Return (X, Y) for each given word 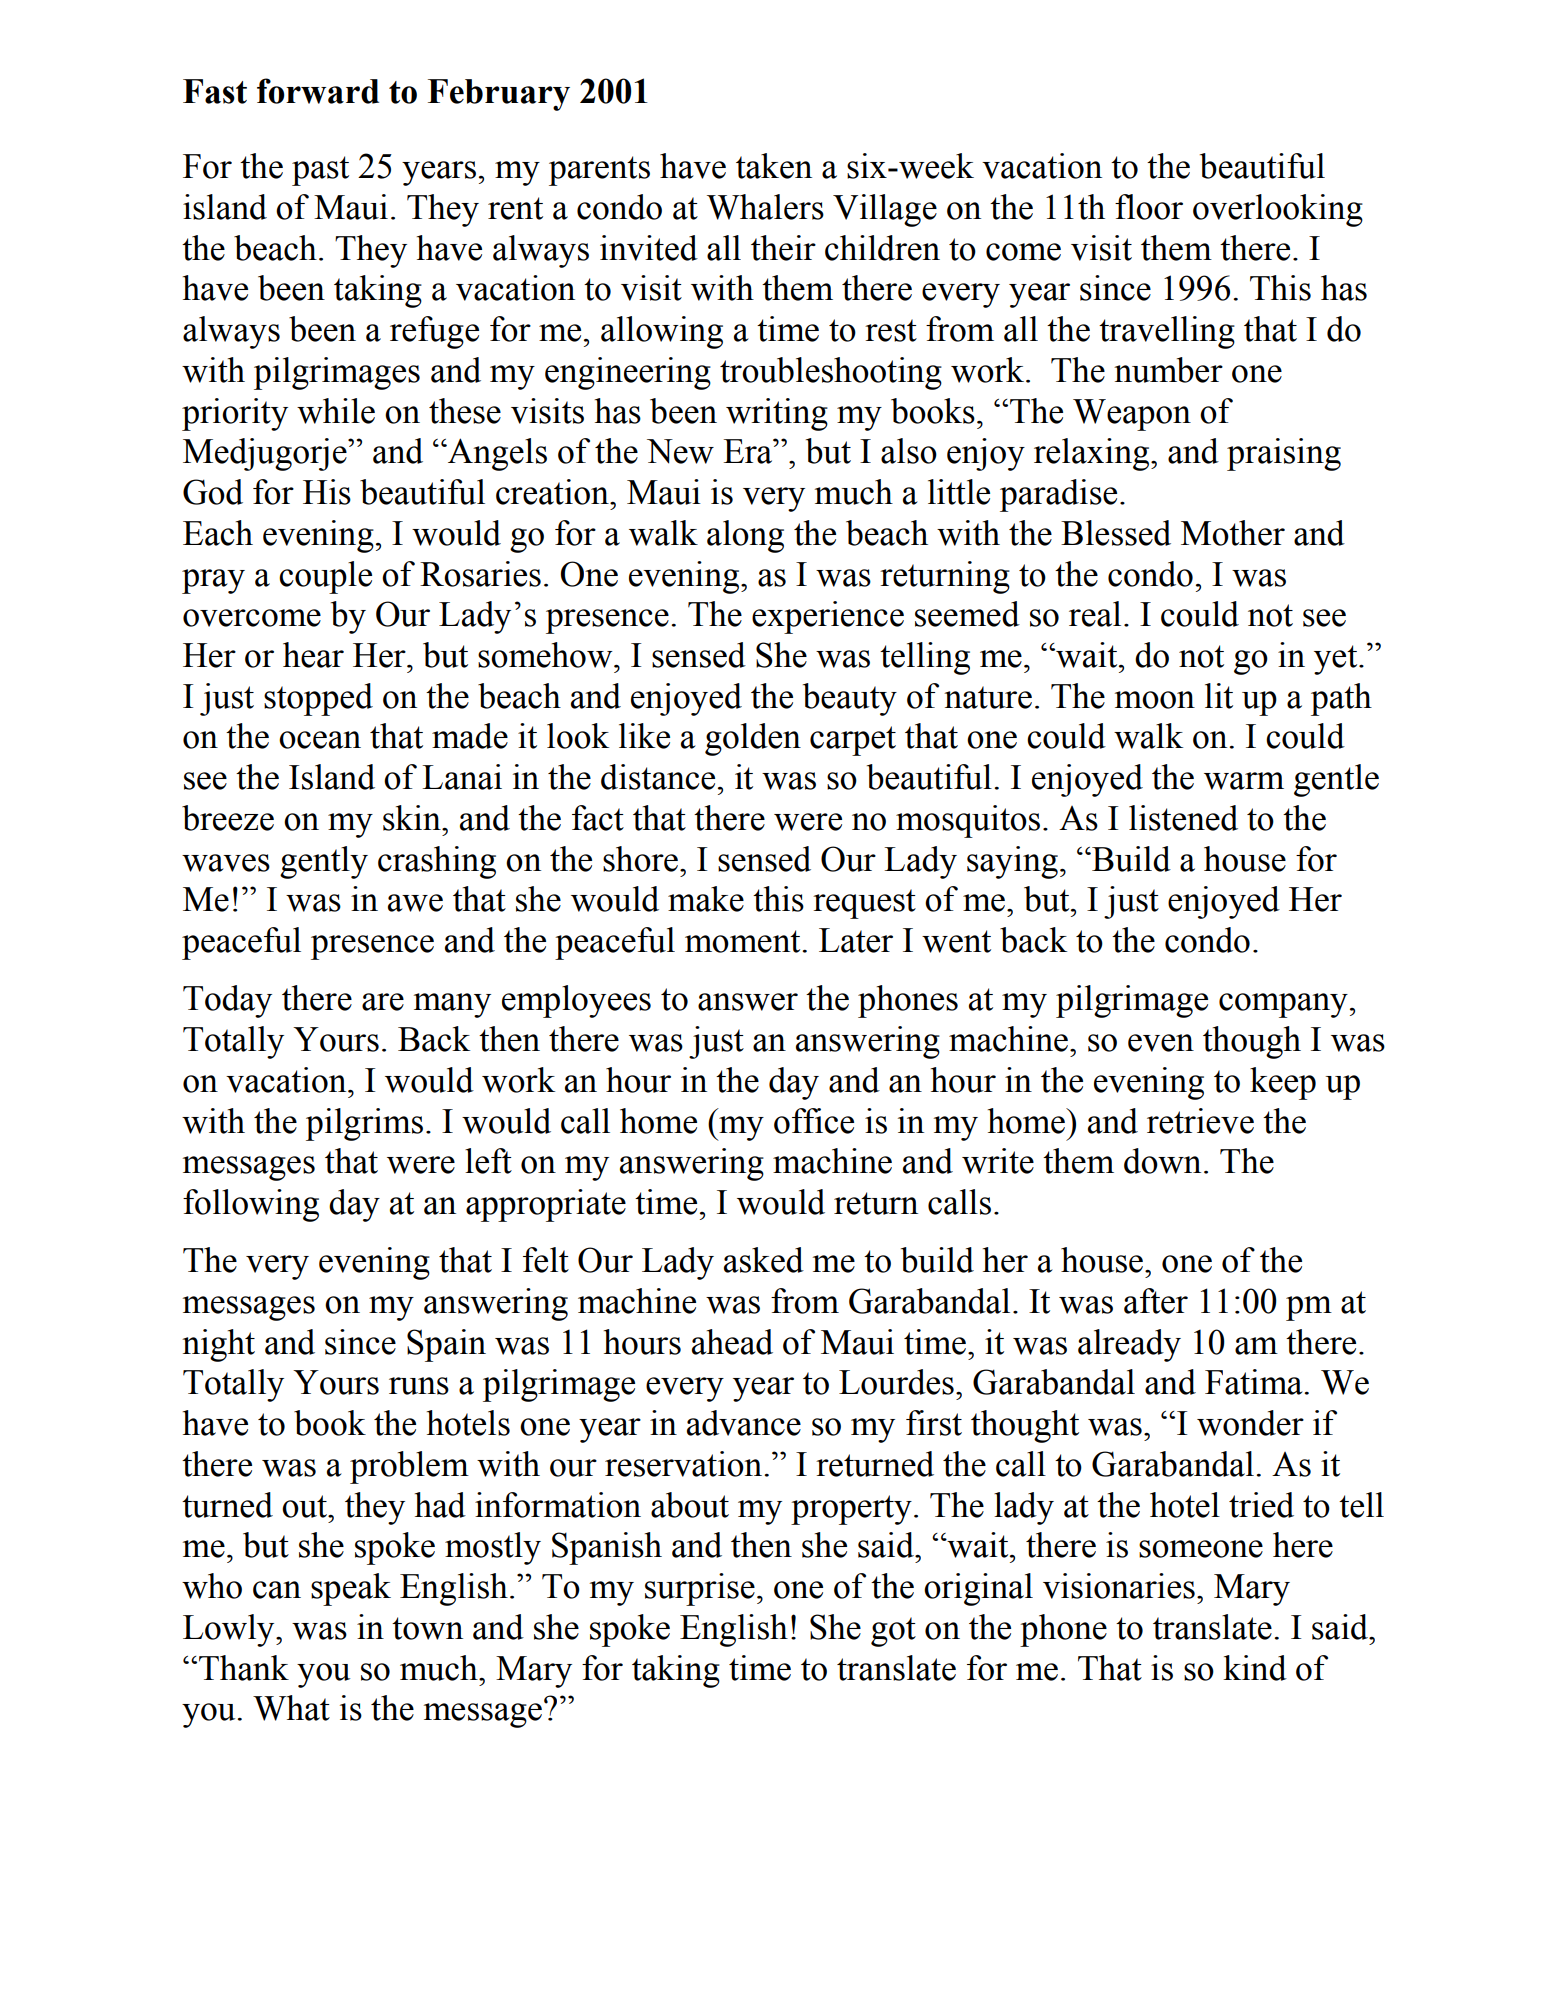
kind (1255, 1668)
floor (1149, 207)
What (291, 1708)
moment (744, 941)
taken (774, 166)
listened (1183, 818)
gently (324, 862)
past (320, 171)
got (893, 1632)
